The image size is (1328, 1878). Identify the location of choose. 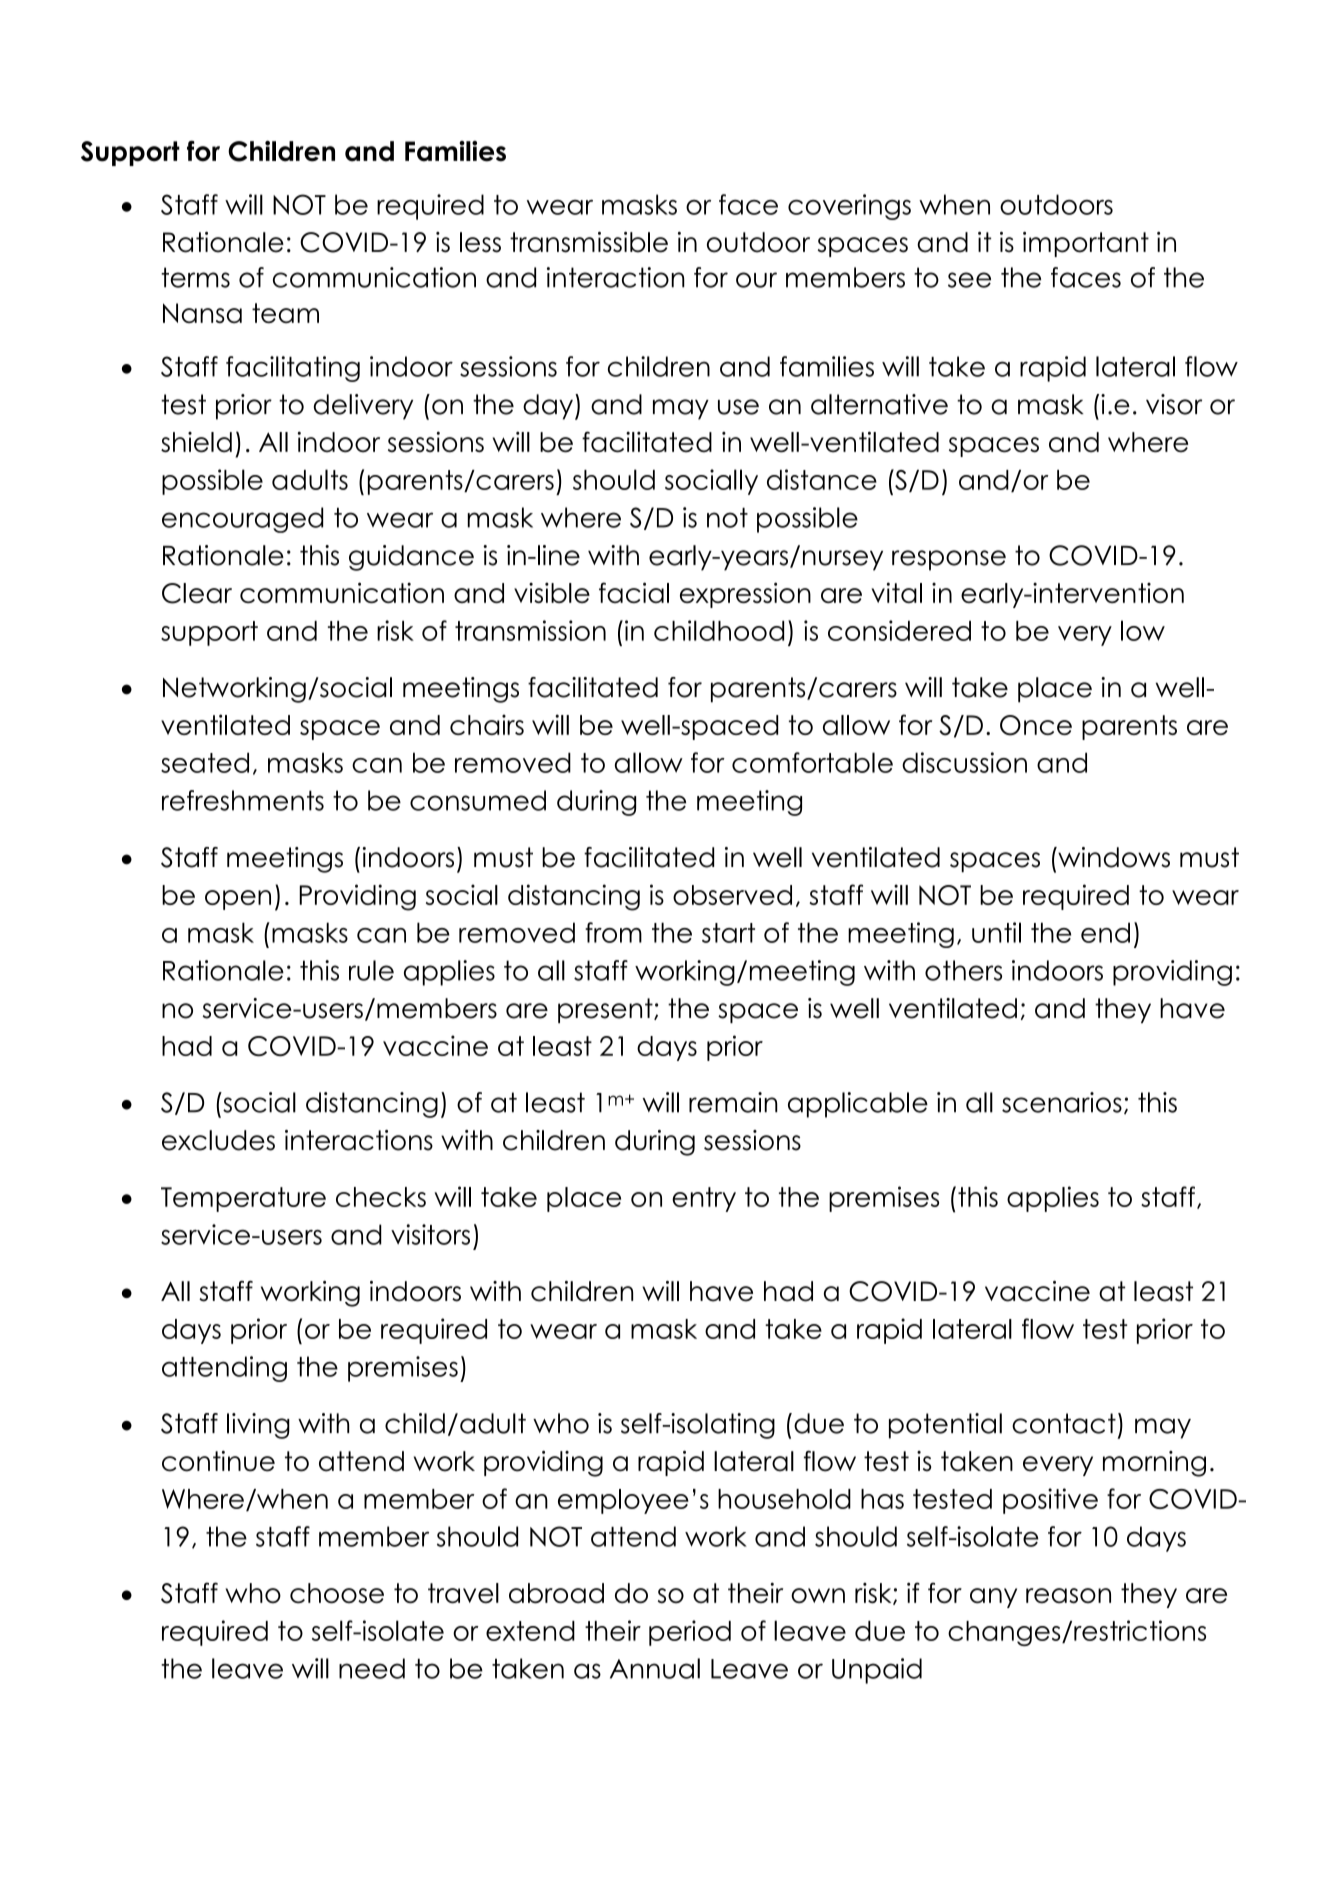
(337, 1593).
